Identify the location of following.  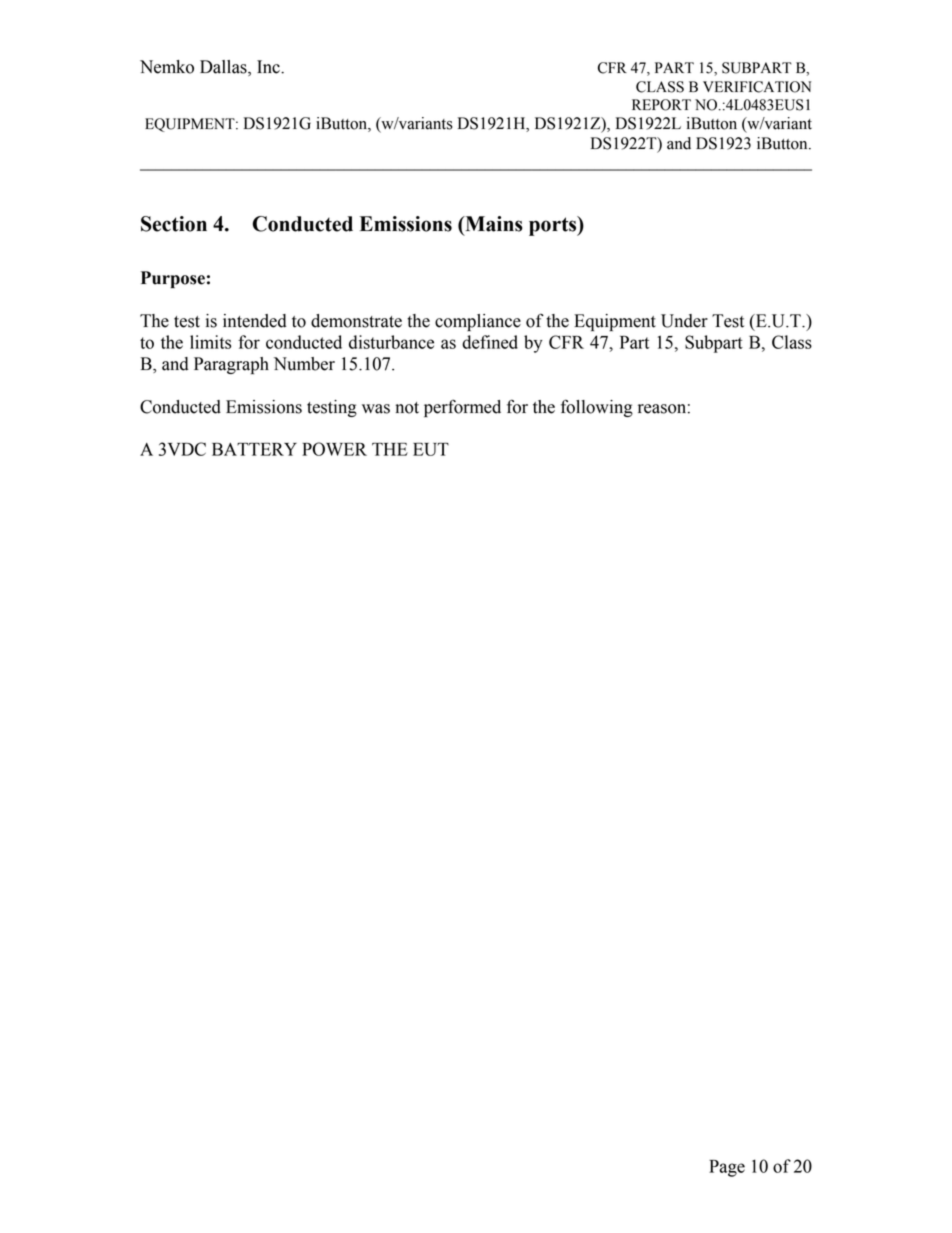
(597, 408).
